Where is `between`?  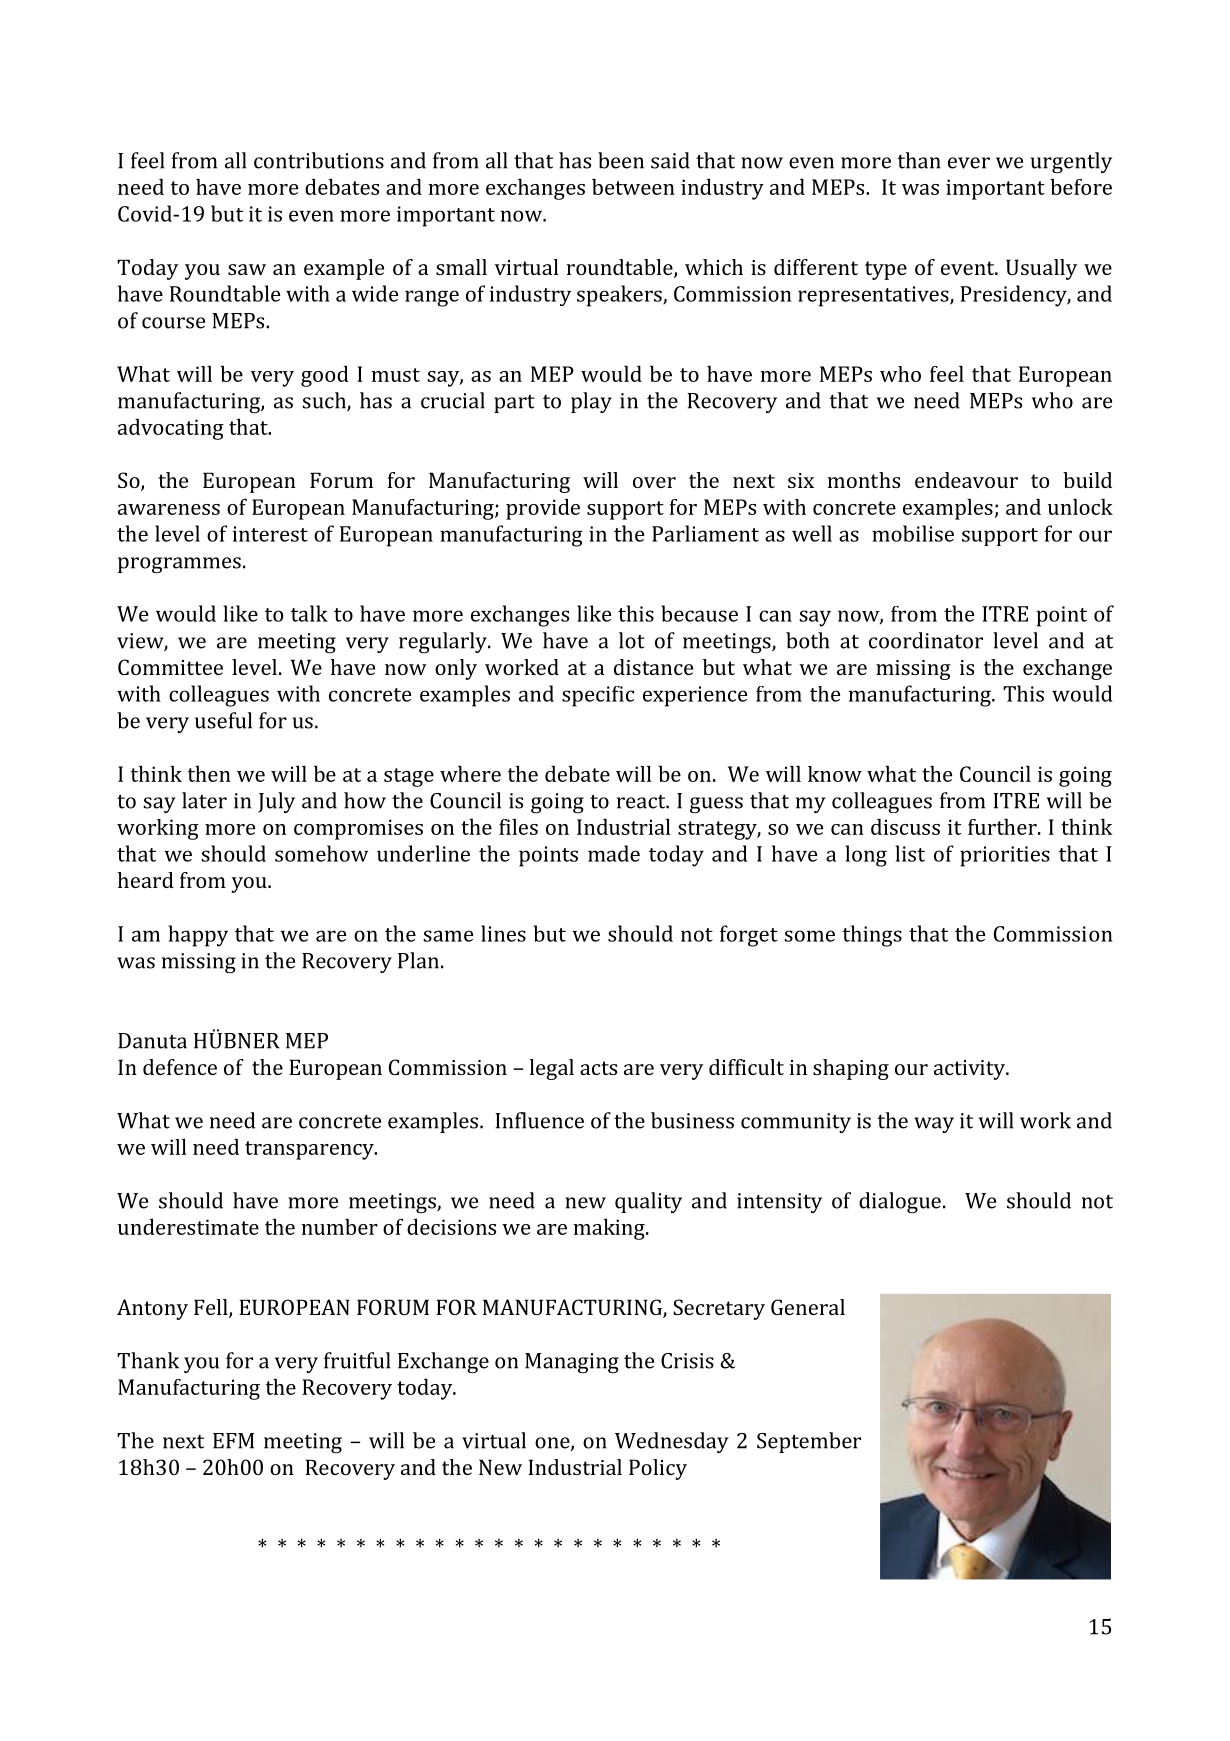
between is located at coordinates (633, 186).
